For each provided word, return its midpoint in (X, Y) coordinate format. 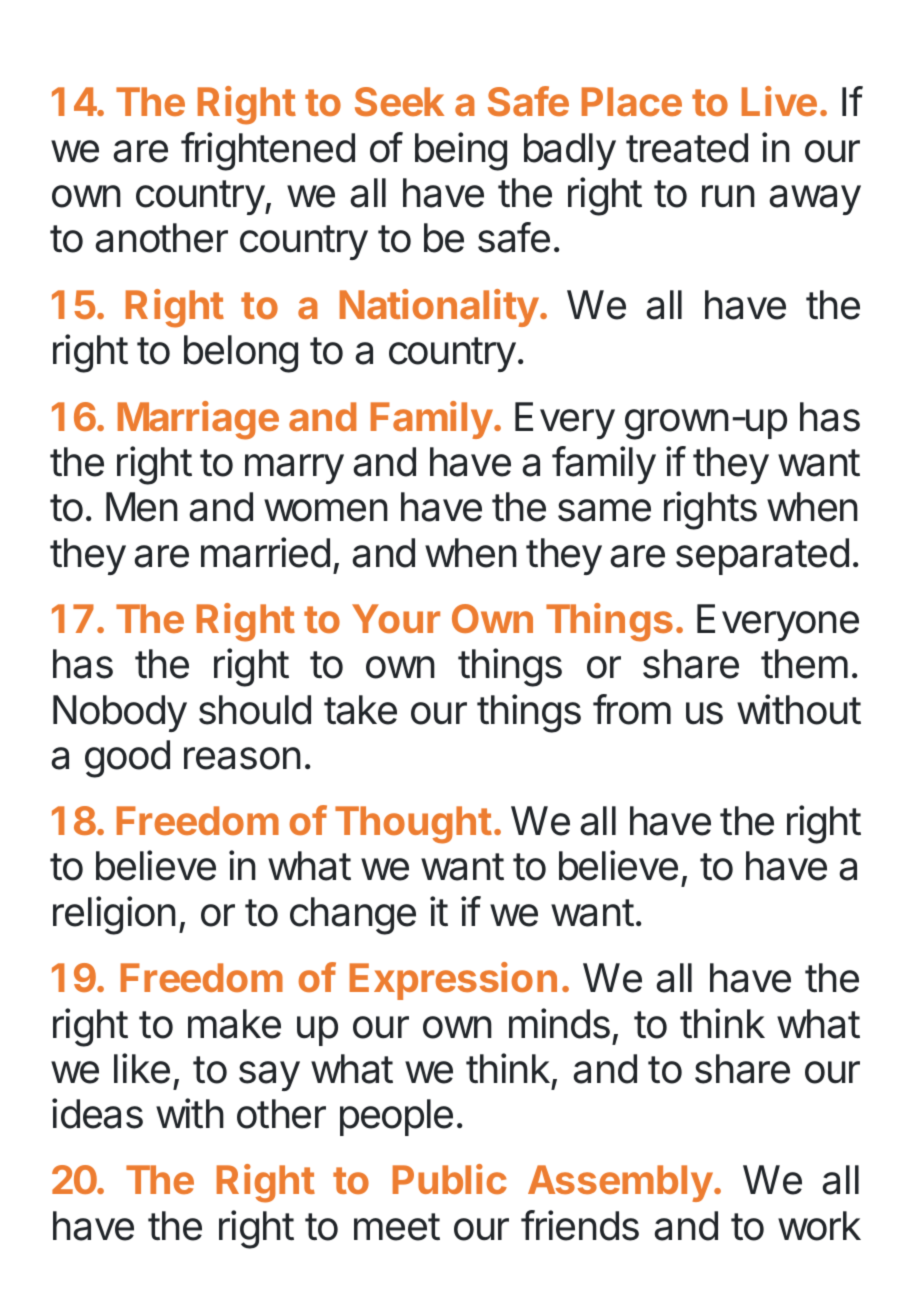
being (461, 151)
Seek (399, 101)
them (804, 664)
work (819, 1226)
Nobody (120, 713)
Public (450, 1179)
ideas (97, 1113)
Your (396, 618)
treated (687, 148)
